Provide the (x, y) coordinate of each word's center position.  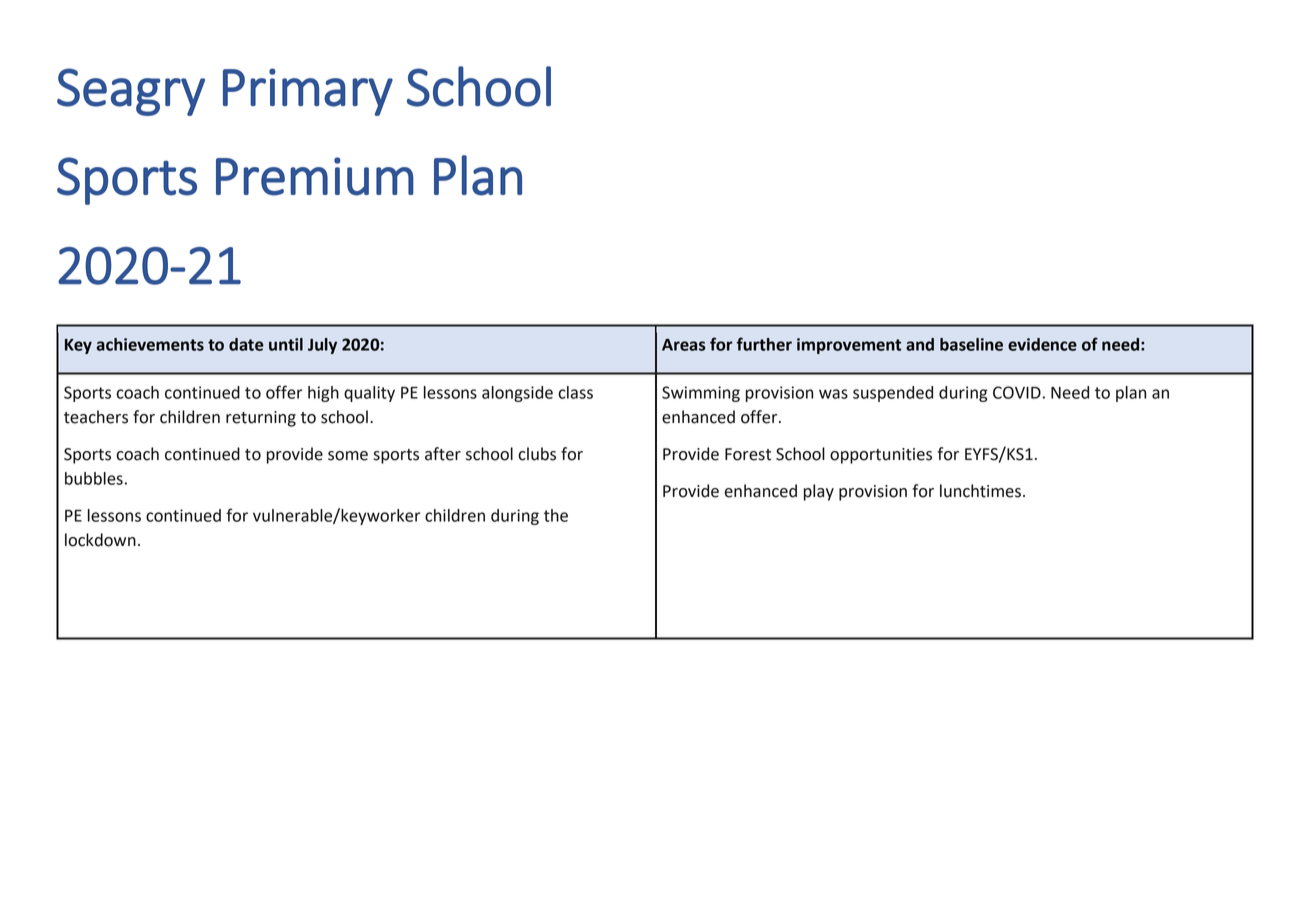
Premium (315, 176)
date (246, 344)
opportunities (881, 456)
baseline (971, 344)
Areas (683, 345)
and (920, 344)
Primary (308, 92)
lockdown (100, 540)
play (819, 492)
